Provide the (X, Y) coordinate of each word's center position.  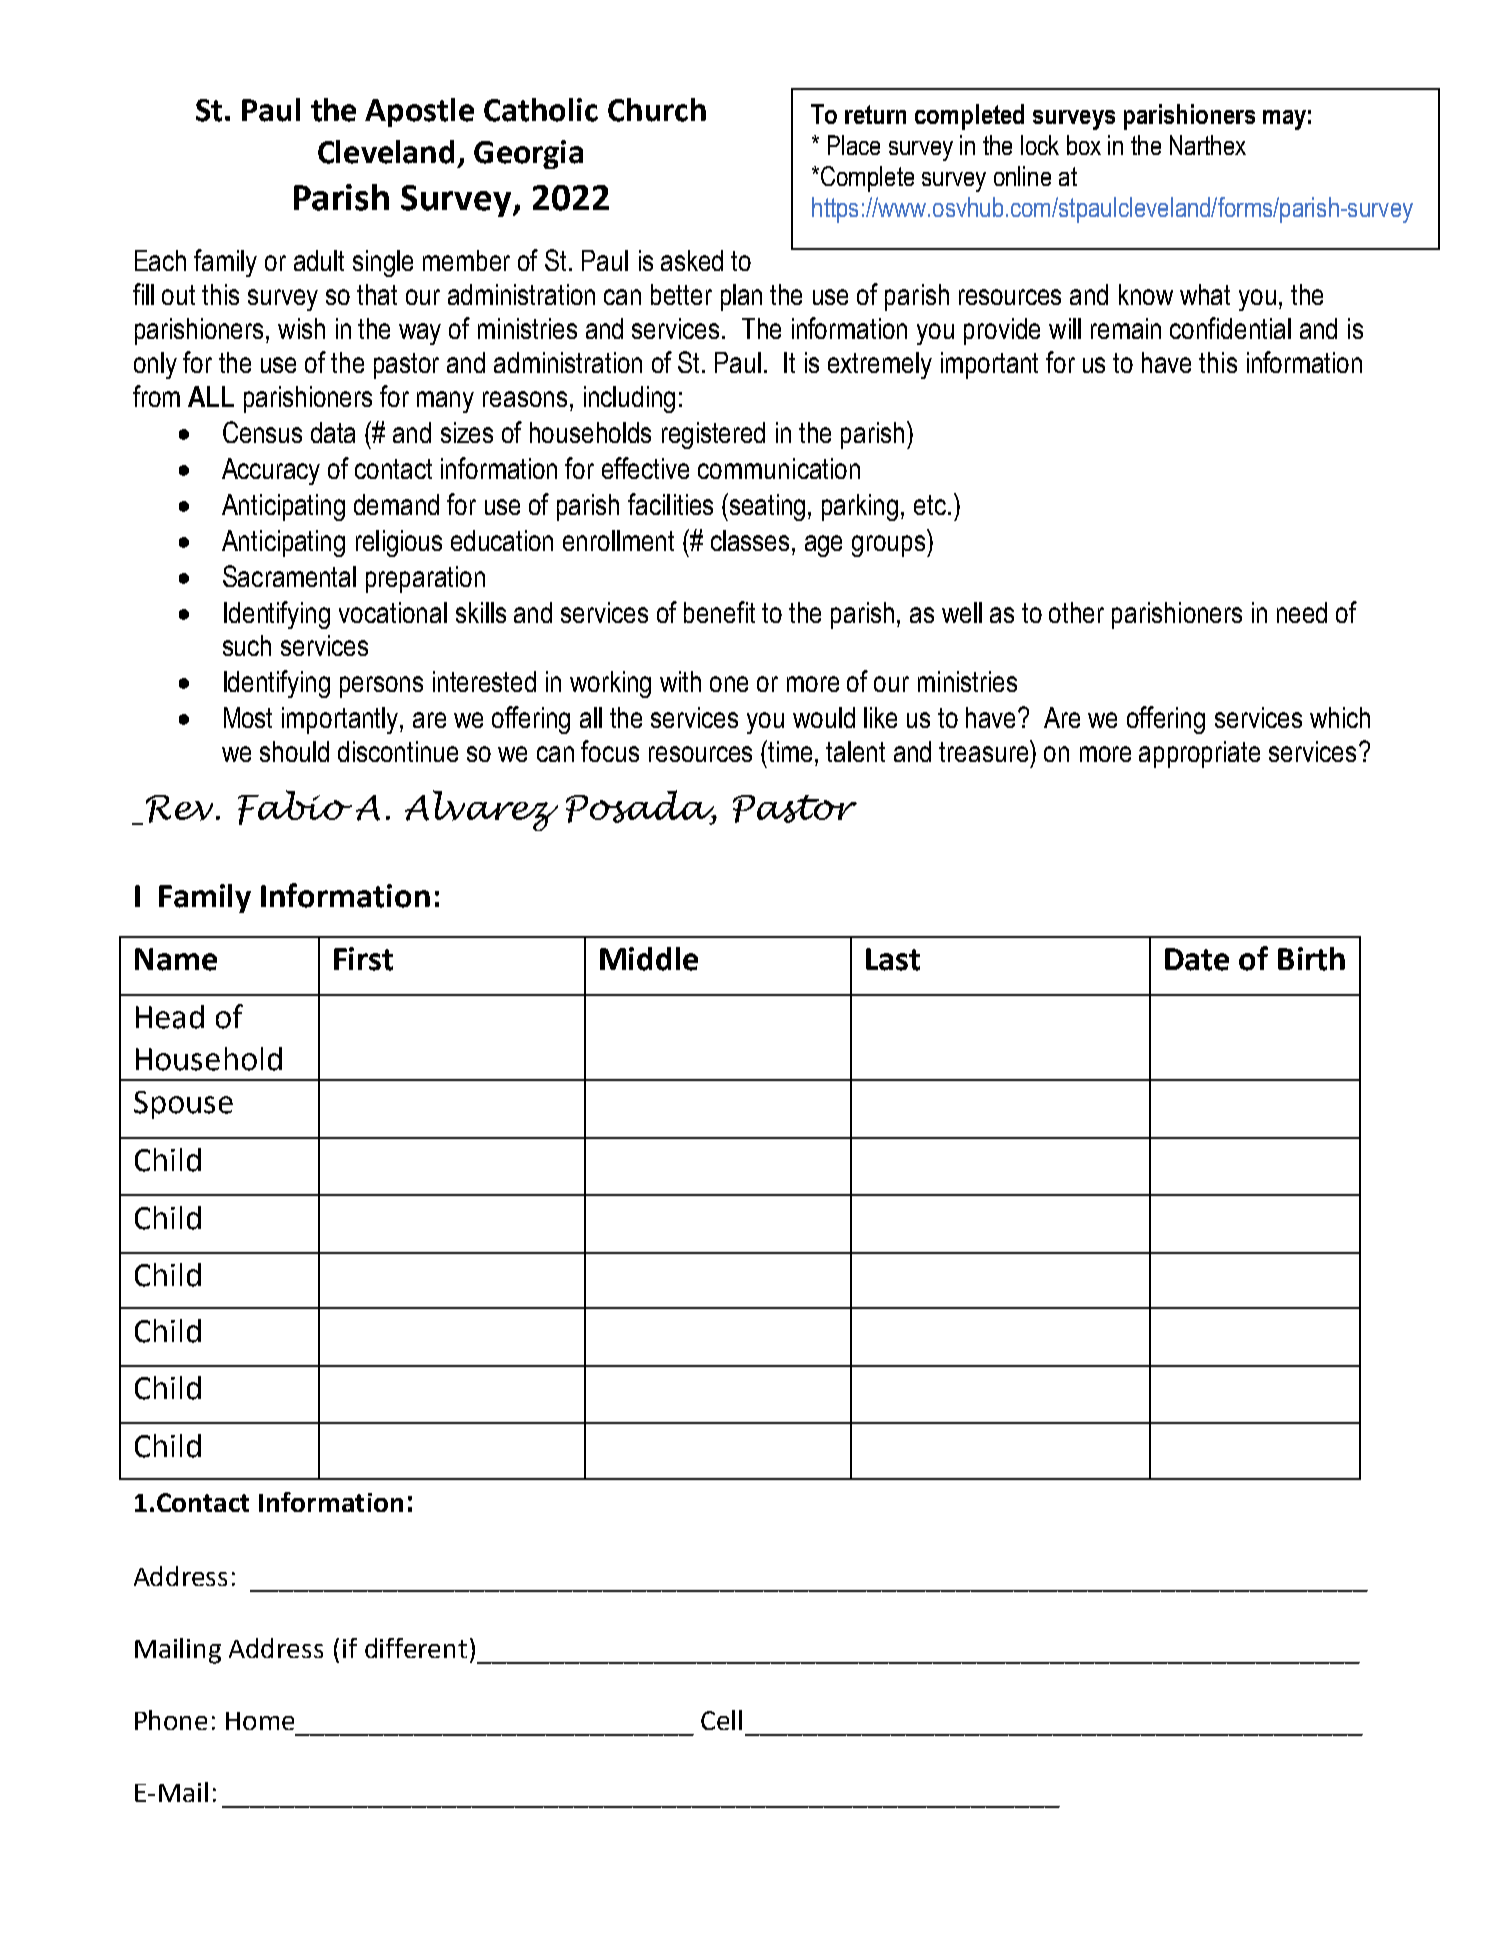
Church (657, 110)
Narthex (1208, 145)
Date (1197, 959)
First (363, 959)
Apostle (419, 112)
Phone (171, 1720)
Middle (649, 959)
